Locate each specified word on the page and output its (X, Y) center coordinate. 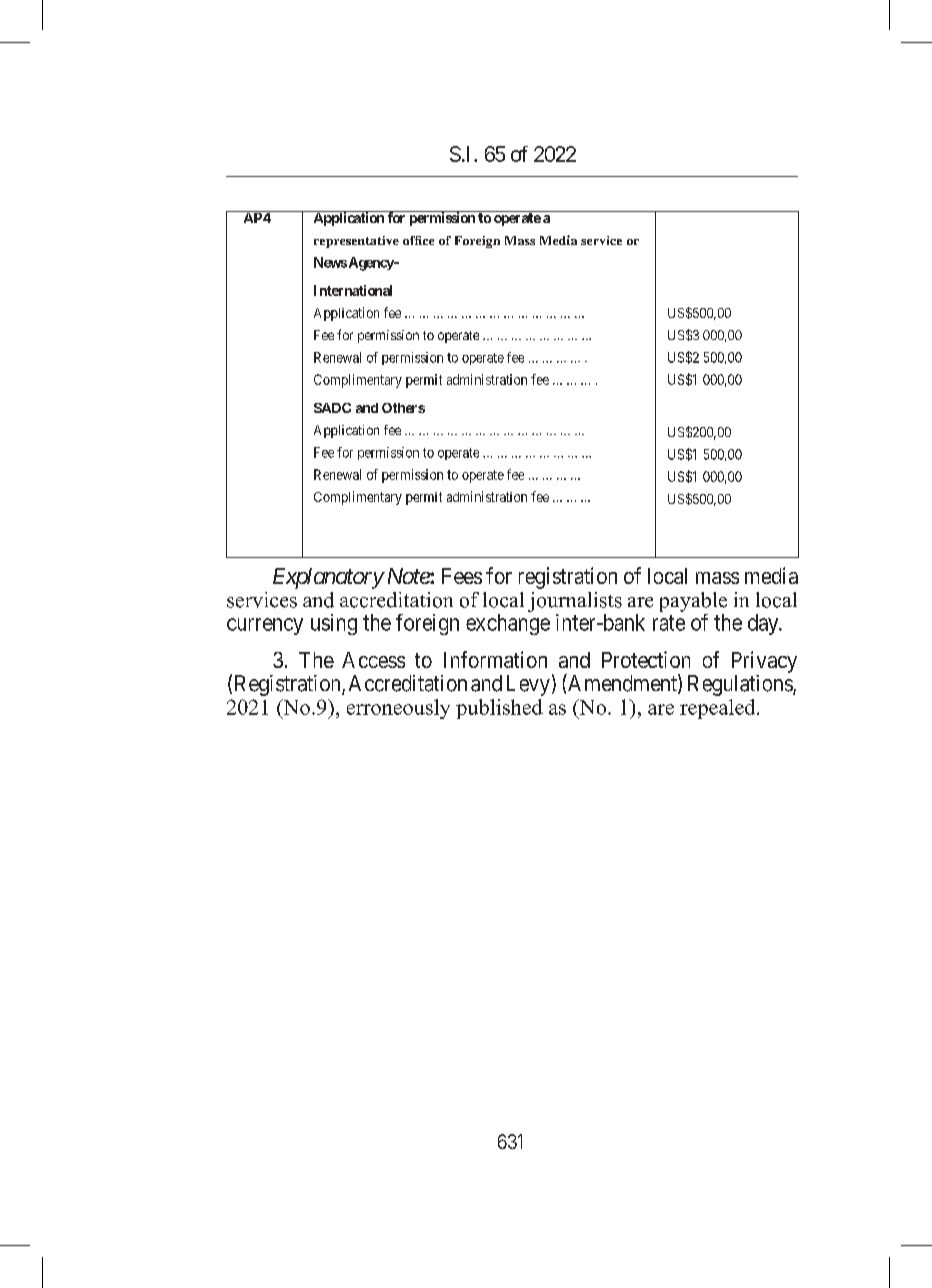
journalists (575, 602)
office (418, 240)
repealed (719, 709)
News (330, 262)
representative (356, 242)
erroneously (398, 709)
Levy (528, 685)
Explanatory (328, 578)
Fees (462, 576)
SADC (332, 408)
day (764, 624)
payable (693, 602)
